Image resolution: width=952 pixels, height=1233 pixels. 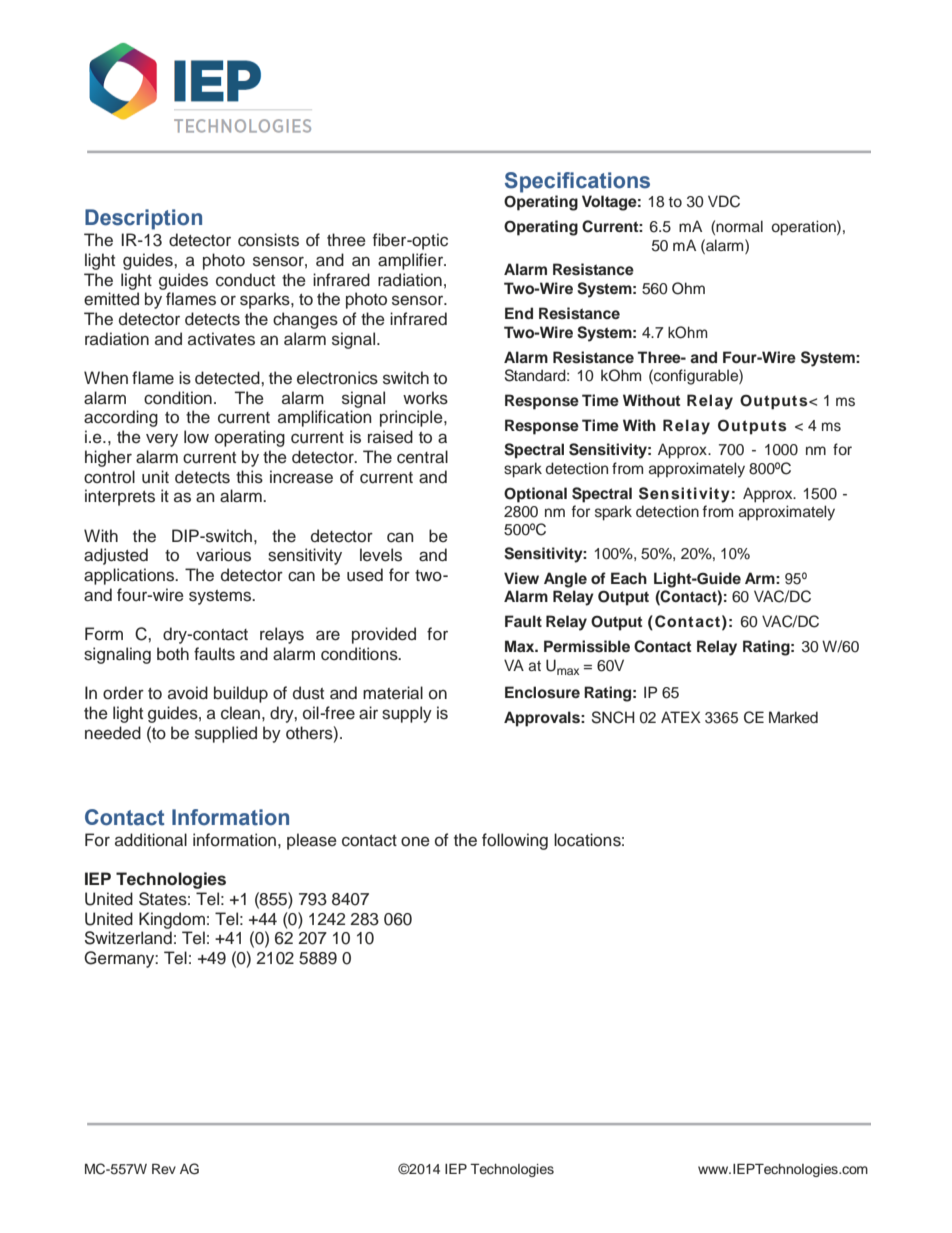 I want to click on very, so click(x=162, y=440).
